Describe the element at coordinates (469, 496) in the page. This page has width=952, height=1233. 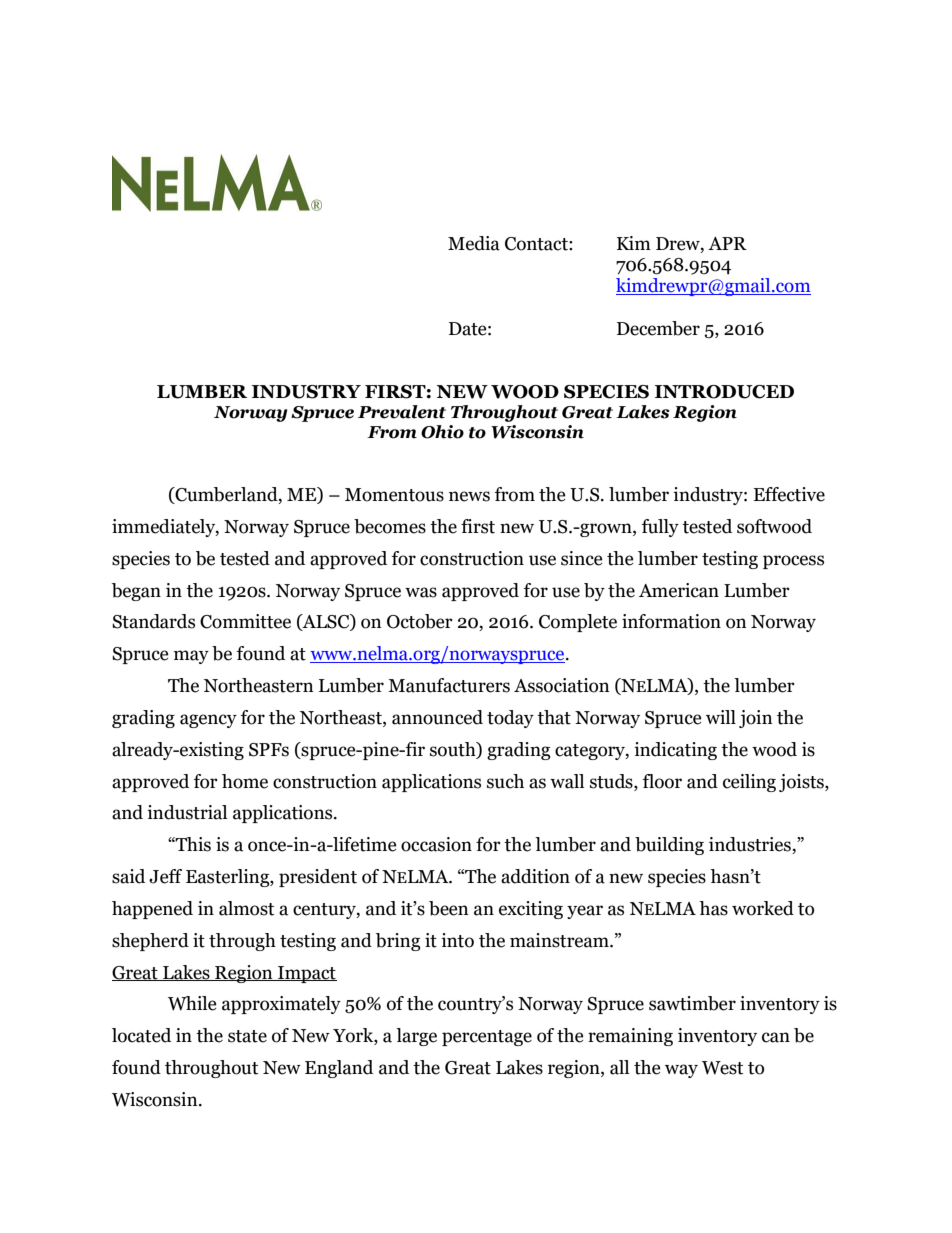
I see `news` at that location.
